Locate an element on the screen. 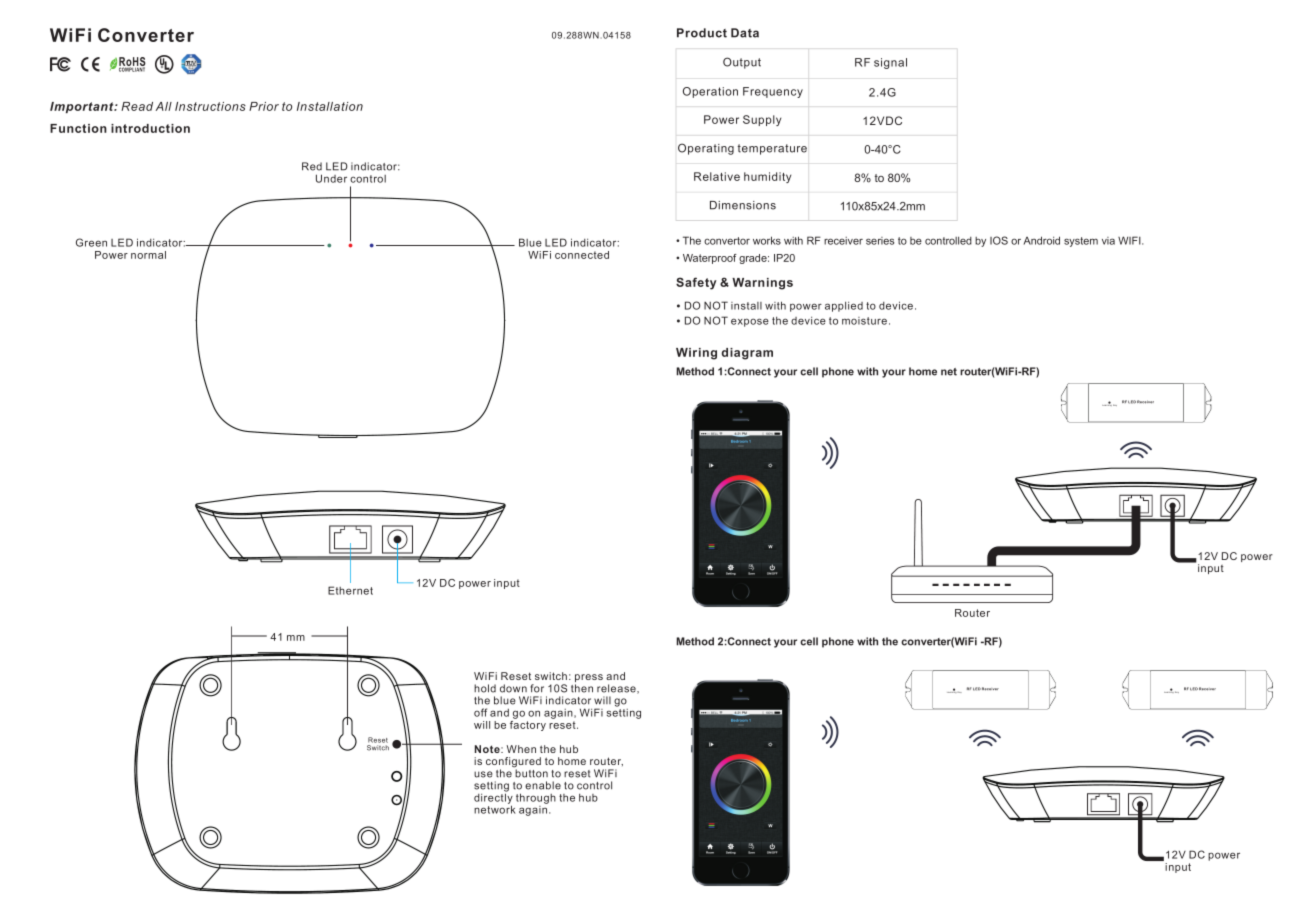 The width and height of the screenshot is (1308, 924). Wiring is located at coordinates (696, 354).
